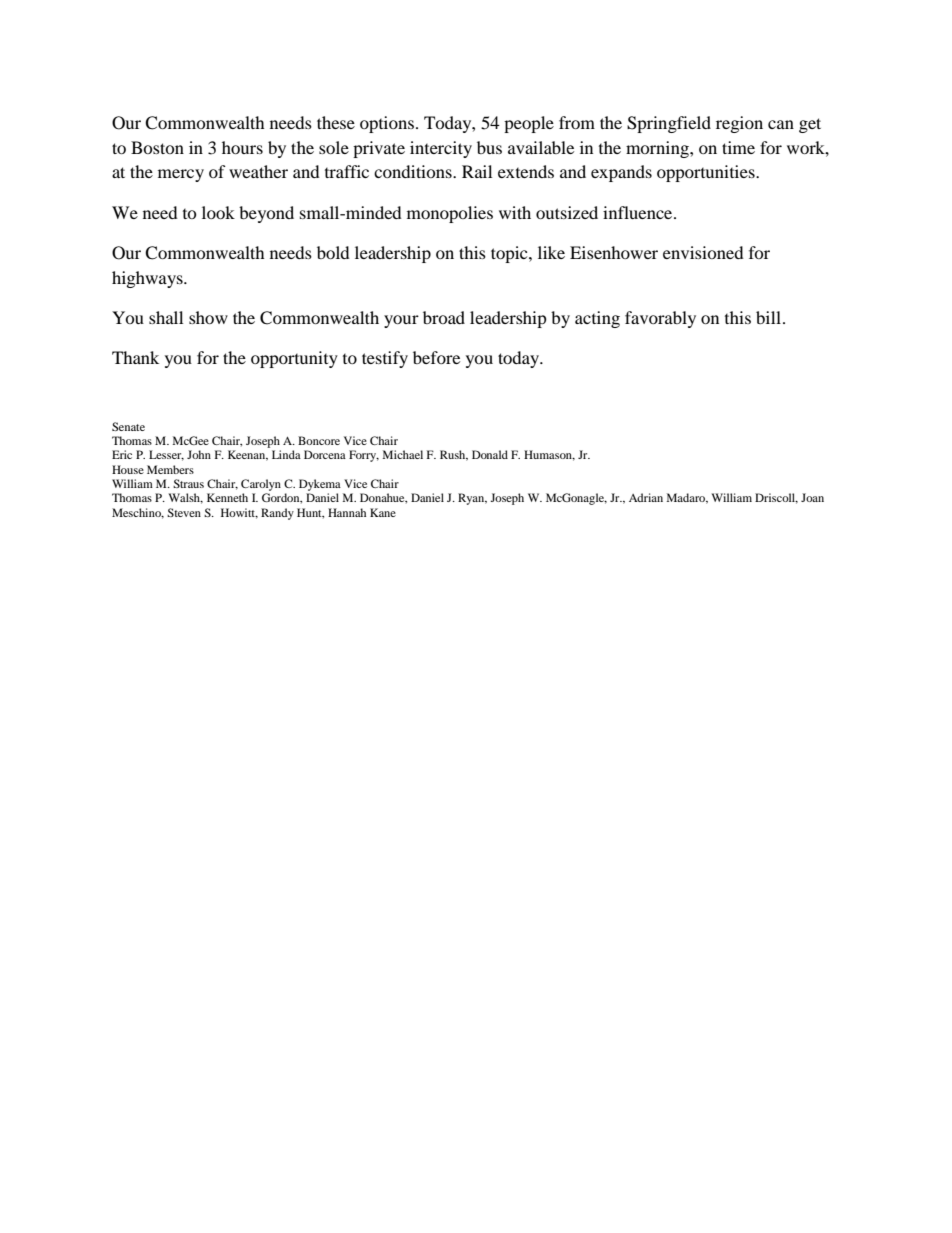 The width and height of the page is (952, 1233). I want to click on broad, so click(444, 317).
